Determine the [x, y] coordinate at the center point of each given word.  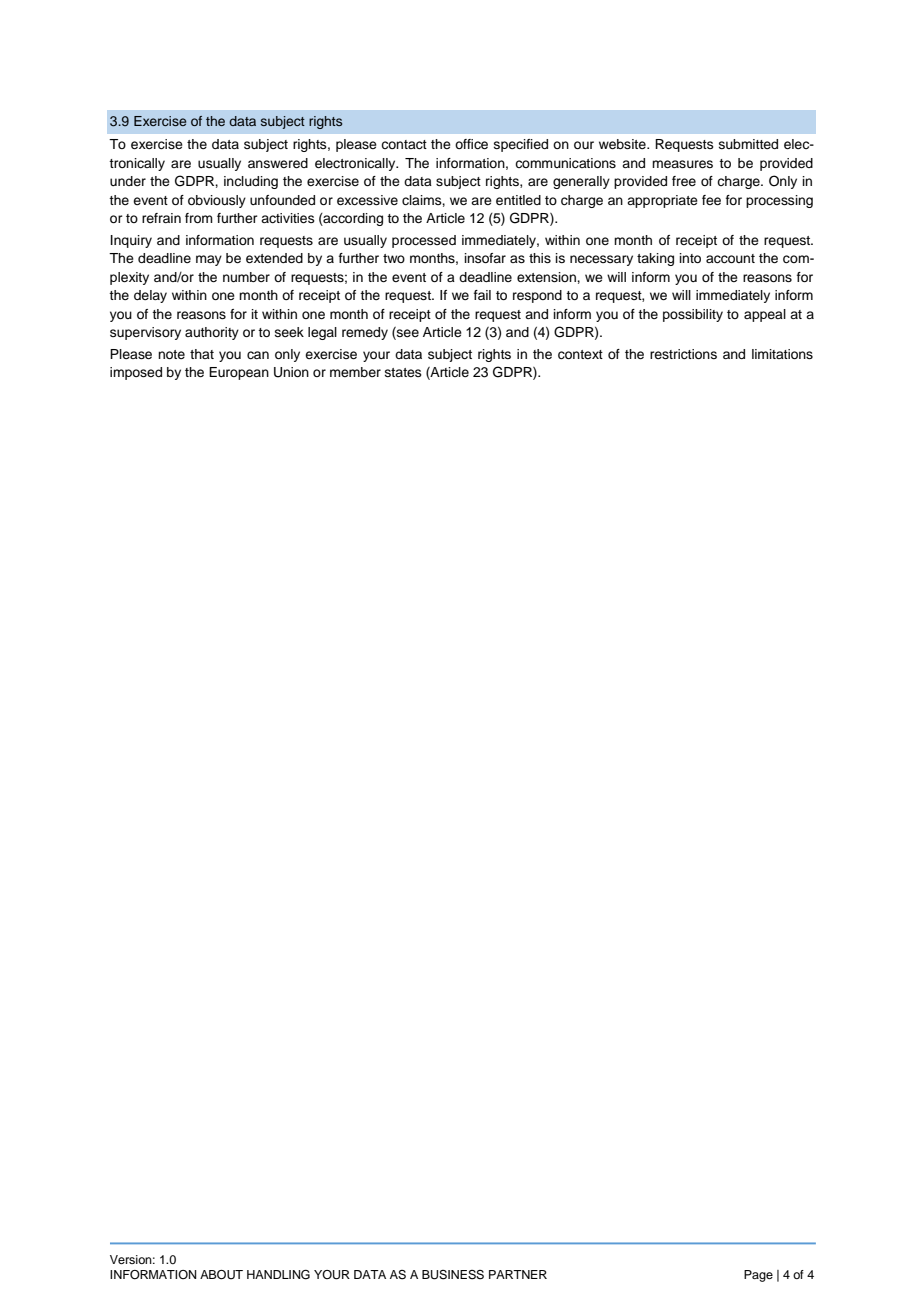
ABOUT [221, 1275]
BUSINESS [453, 1275]
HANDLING [278, 1275]
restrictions [683, 354]
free [684, 181]
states [403, 372]
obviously [217, 201]
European [239, 373]
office [471, 144]
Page [758, 1276]
